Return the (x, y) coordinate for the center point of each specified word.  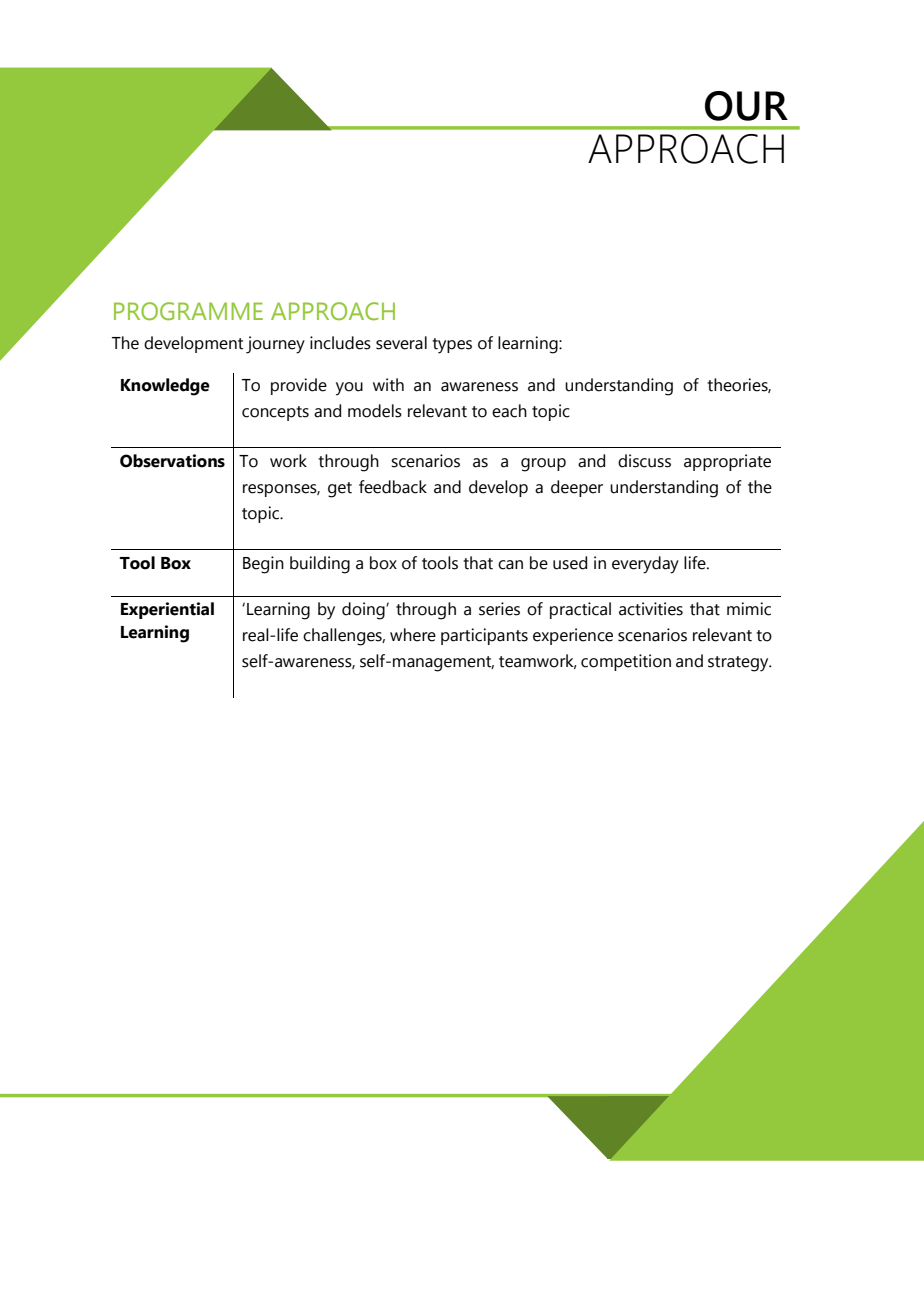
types (452, 346)
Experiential (167, 610)
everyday (645, 565)
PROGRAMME (188, 311)
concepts (275, 413)
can (510, 565)
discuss (644, 461)
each (509, 411)
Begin (263, 565)
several (401, 343)
